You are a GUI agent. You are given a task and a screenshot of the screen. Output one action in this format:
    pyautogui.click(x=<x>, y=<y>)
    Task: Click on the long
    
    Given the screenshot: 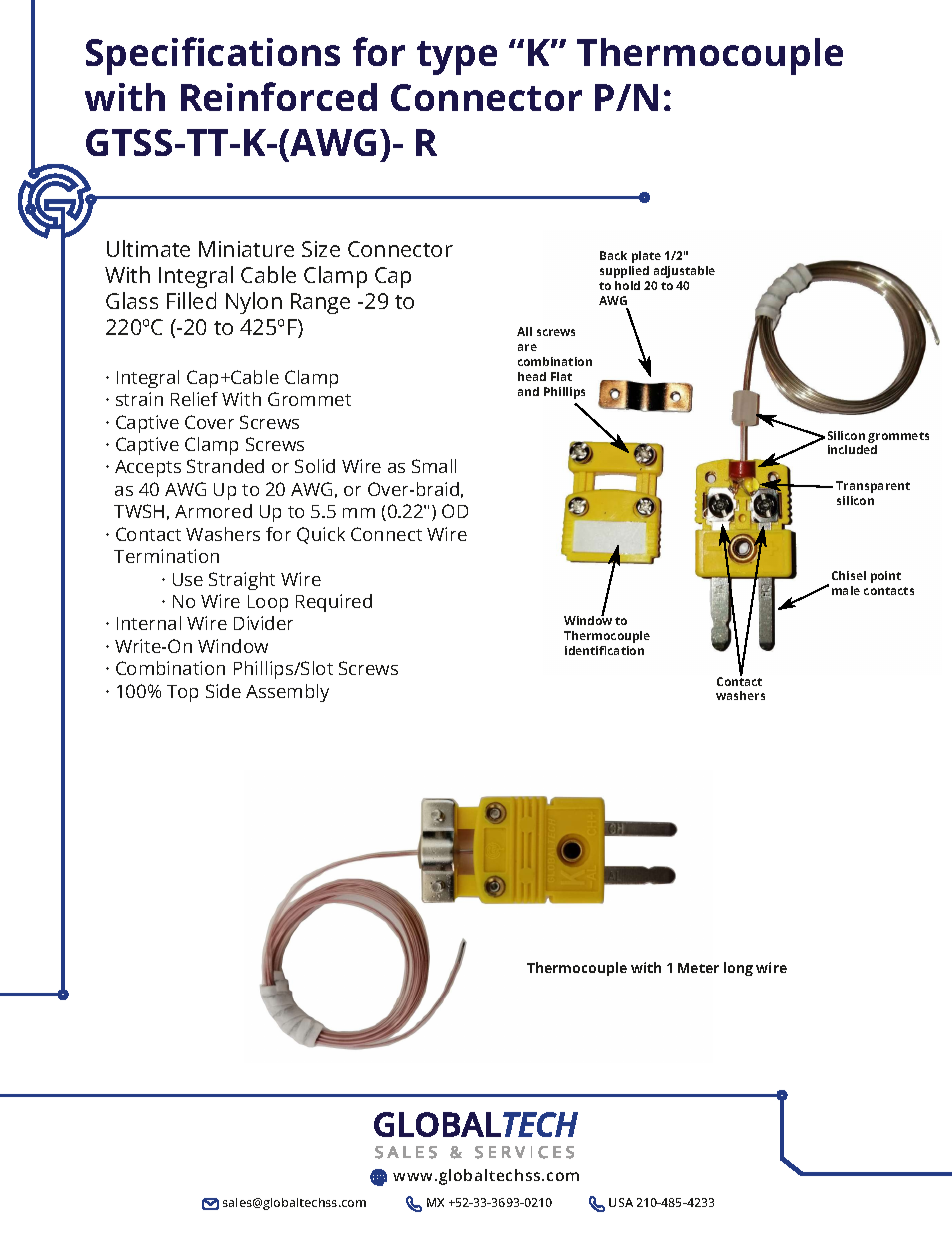 What is the action you would take?
    pyautogui.click(x=738, y=969)
